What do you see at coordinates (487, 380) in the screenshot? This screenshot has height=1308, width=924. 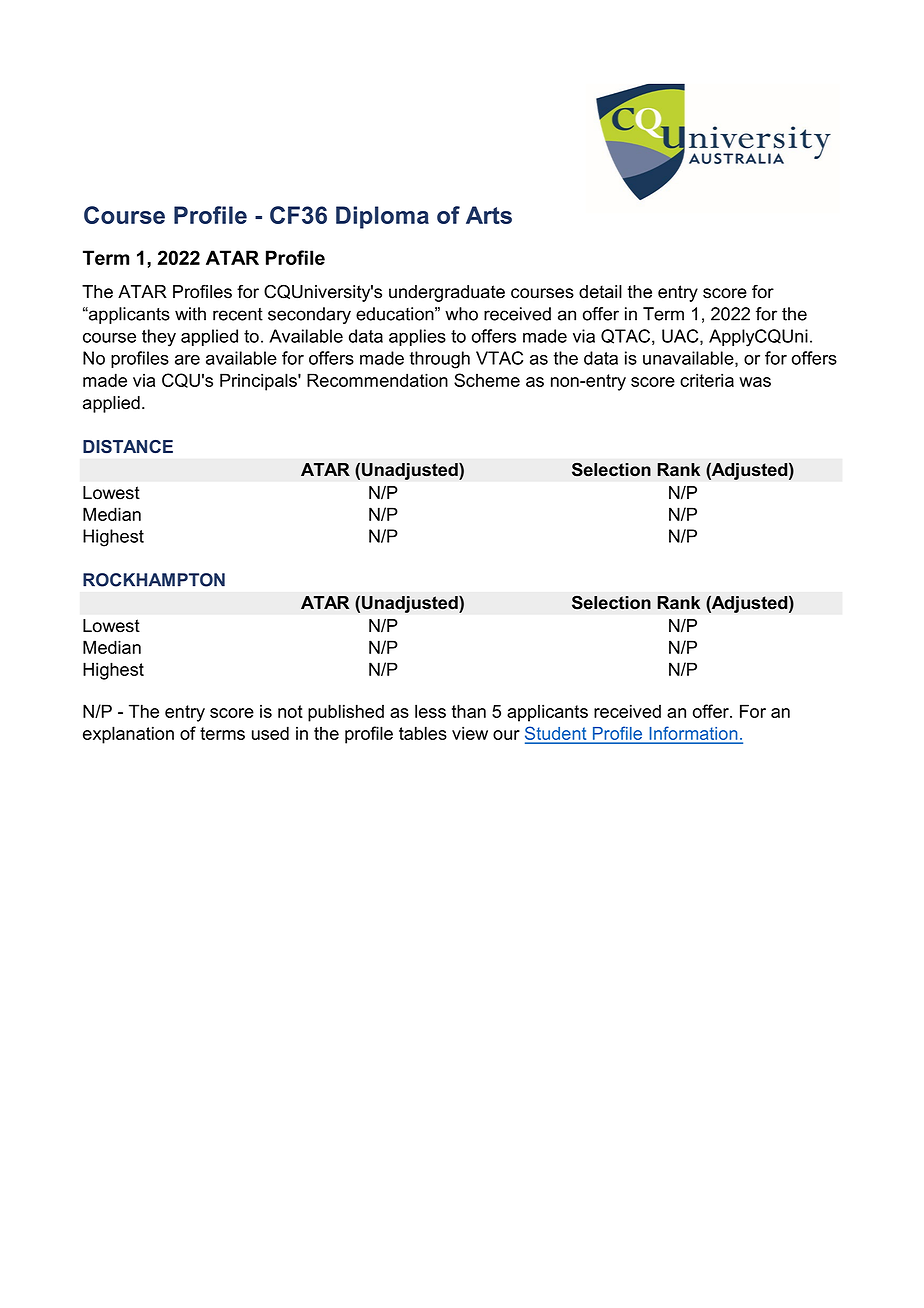 I see `Scheme` at bounding box center [487, 380].
